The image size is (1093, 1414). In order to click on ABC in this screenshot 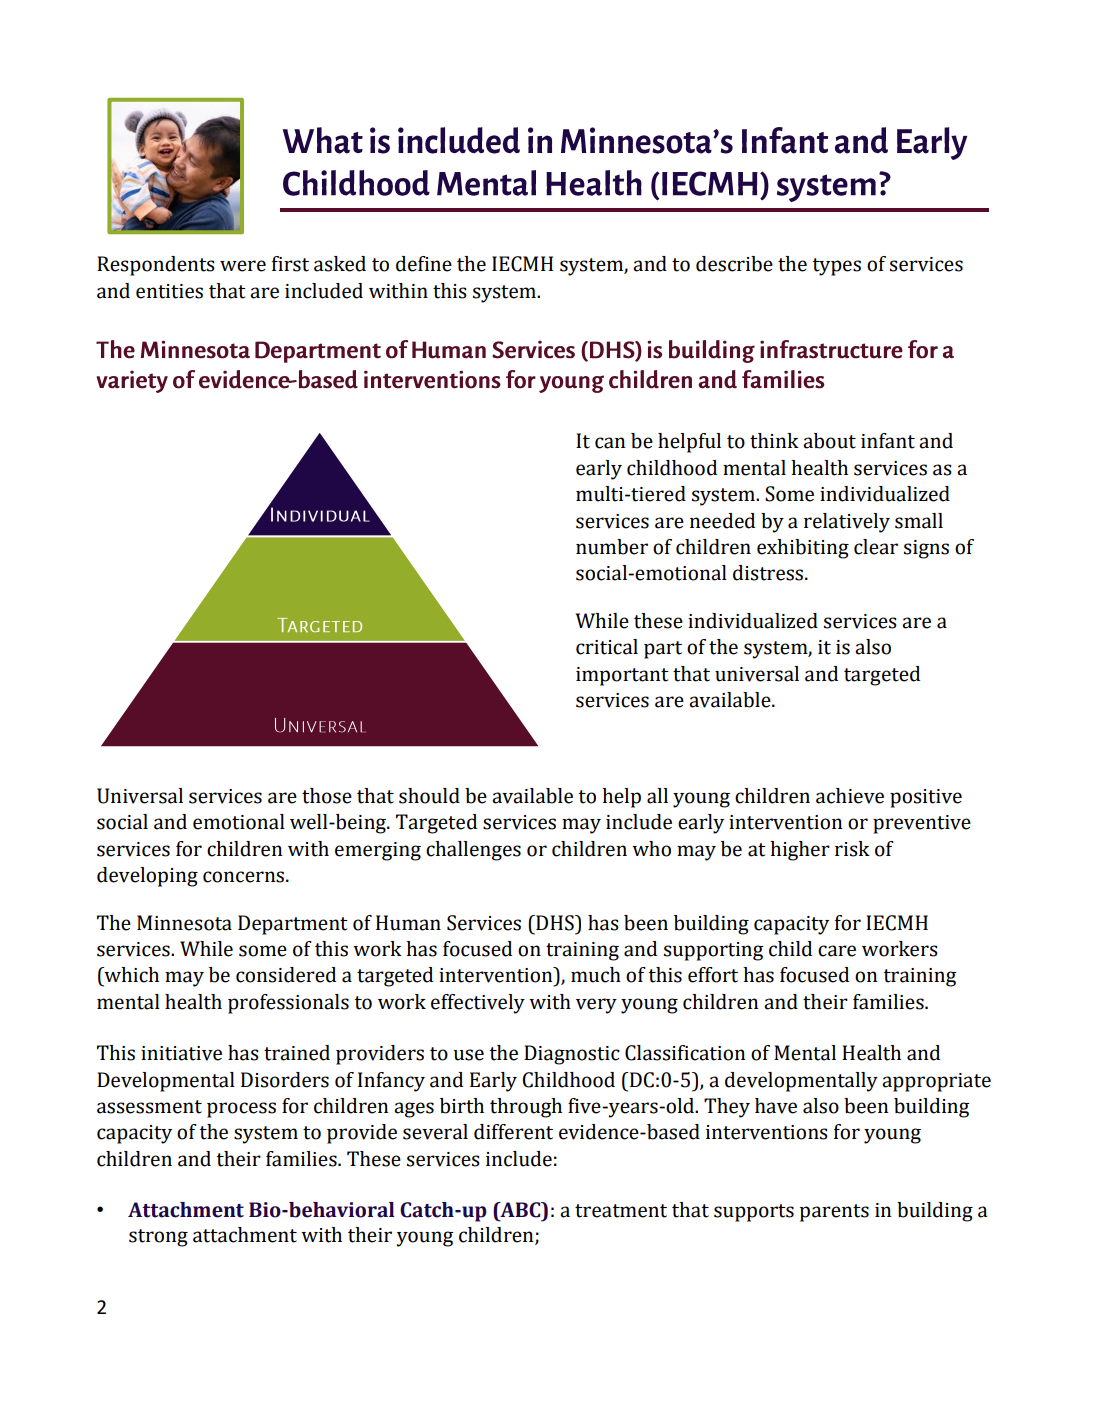, I will do `click(520, 1211)`.
